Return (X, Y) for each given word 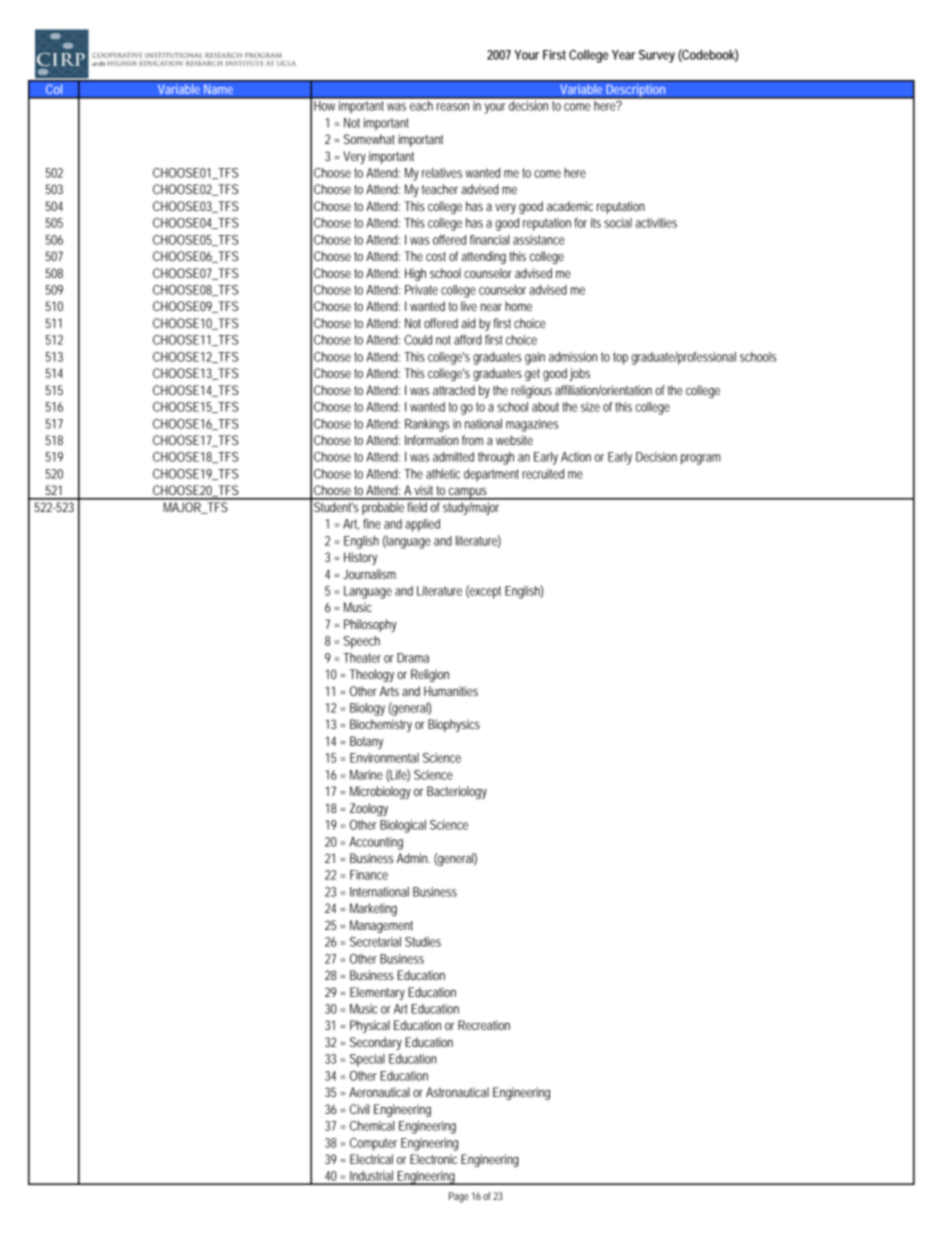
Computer (373, 1144)
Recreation (484, 1025)
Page (459, 1197)
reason (453, 107)
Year (623, 55)
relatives (442, 173)
